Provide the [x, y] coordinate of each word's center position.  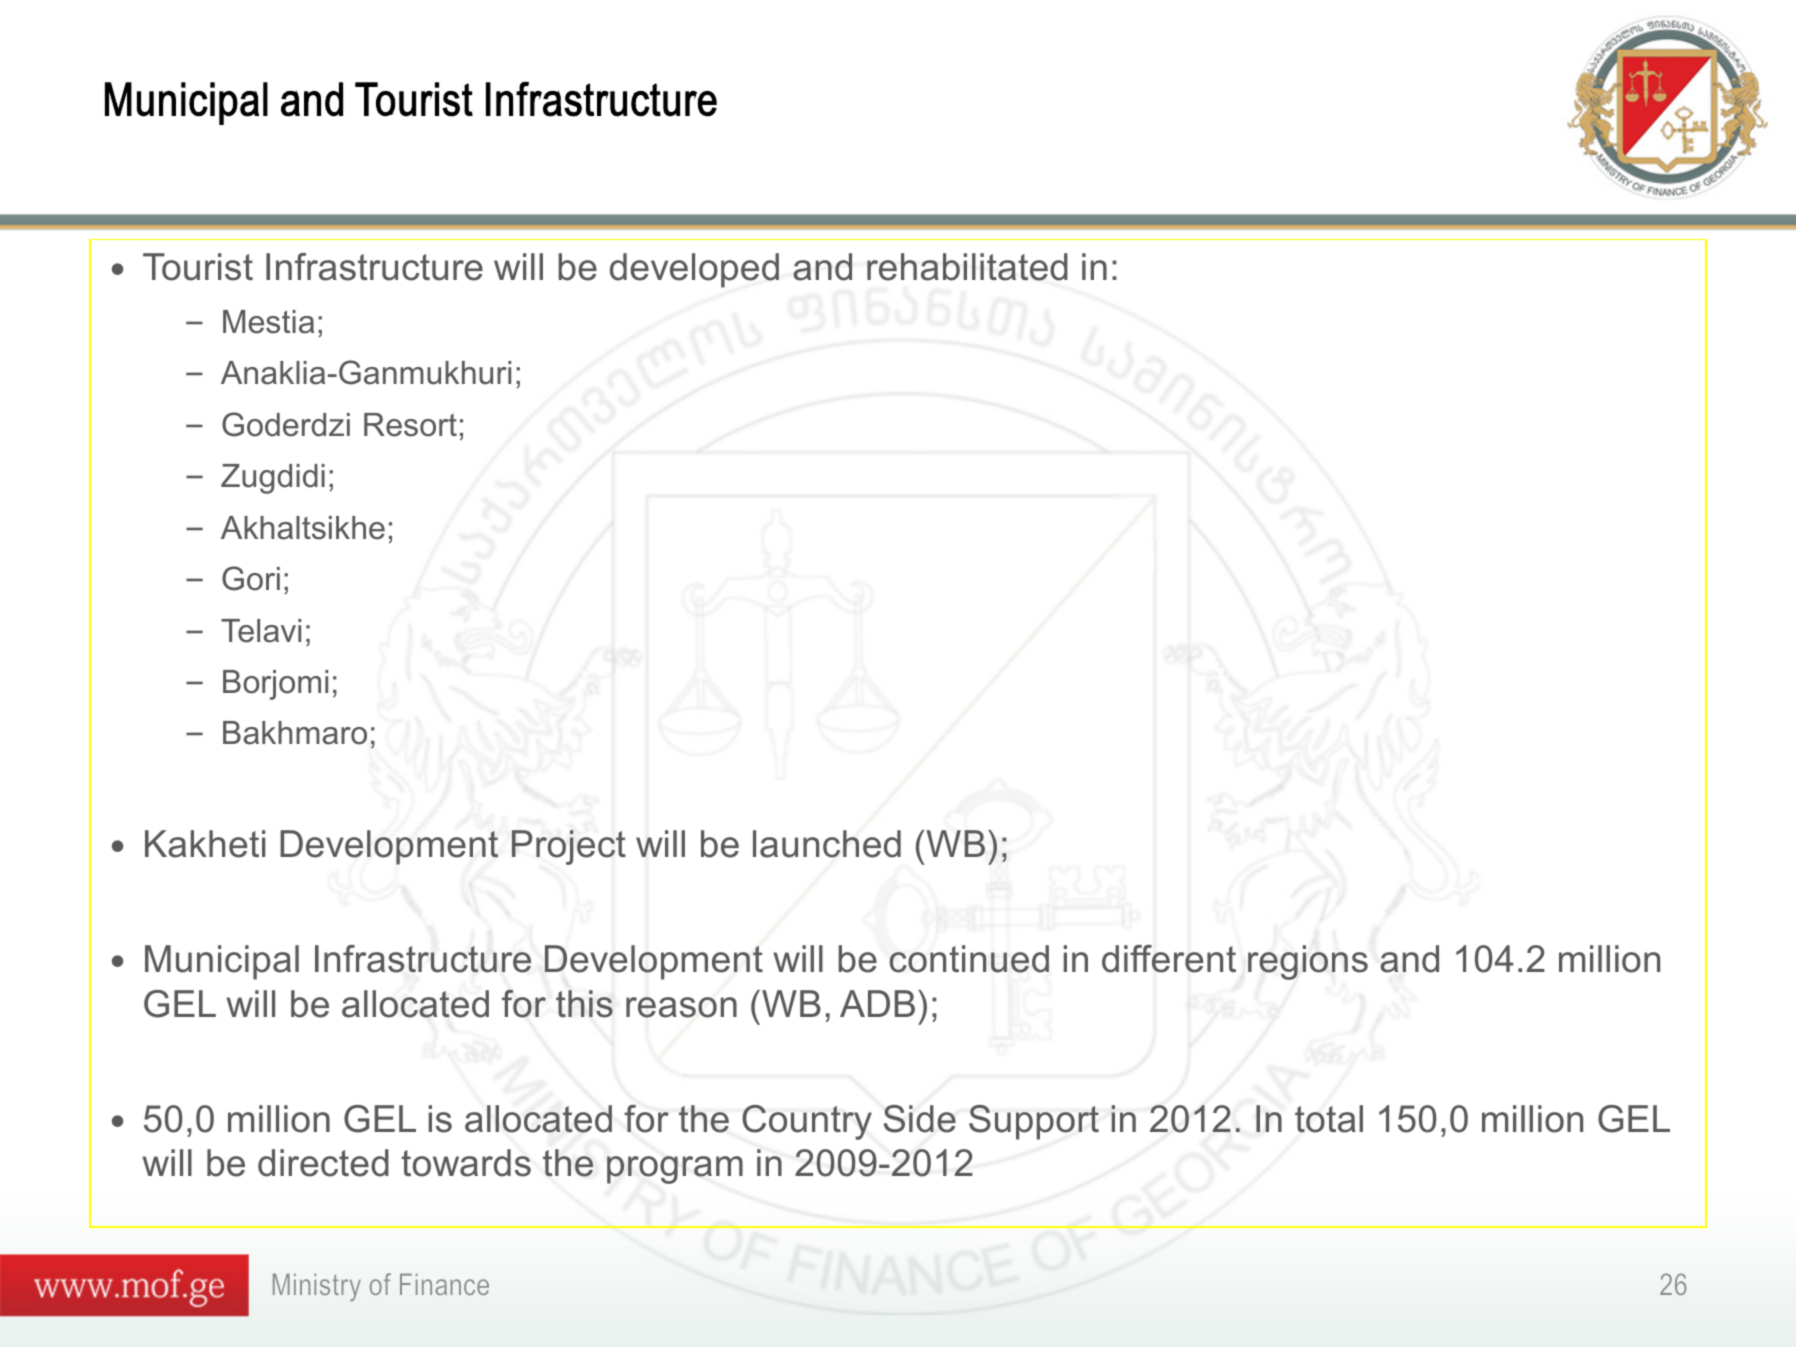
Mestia [268, 322]
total [1329, 1119]
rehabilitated [967, 267]
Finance [444, 1284]
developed [694, 270]
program [675, 1170]
